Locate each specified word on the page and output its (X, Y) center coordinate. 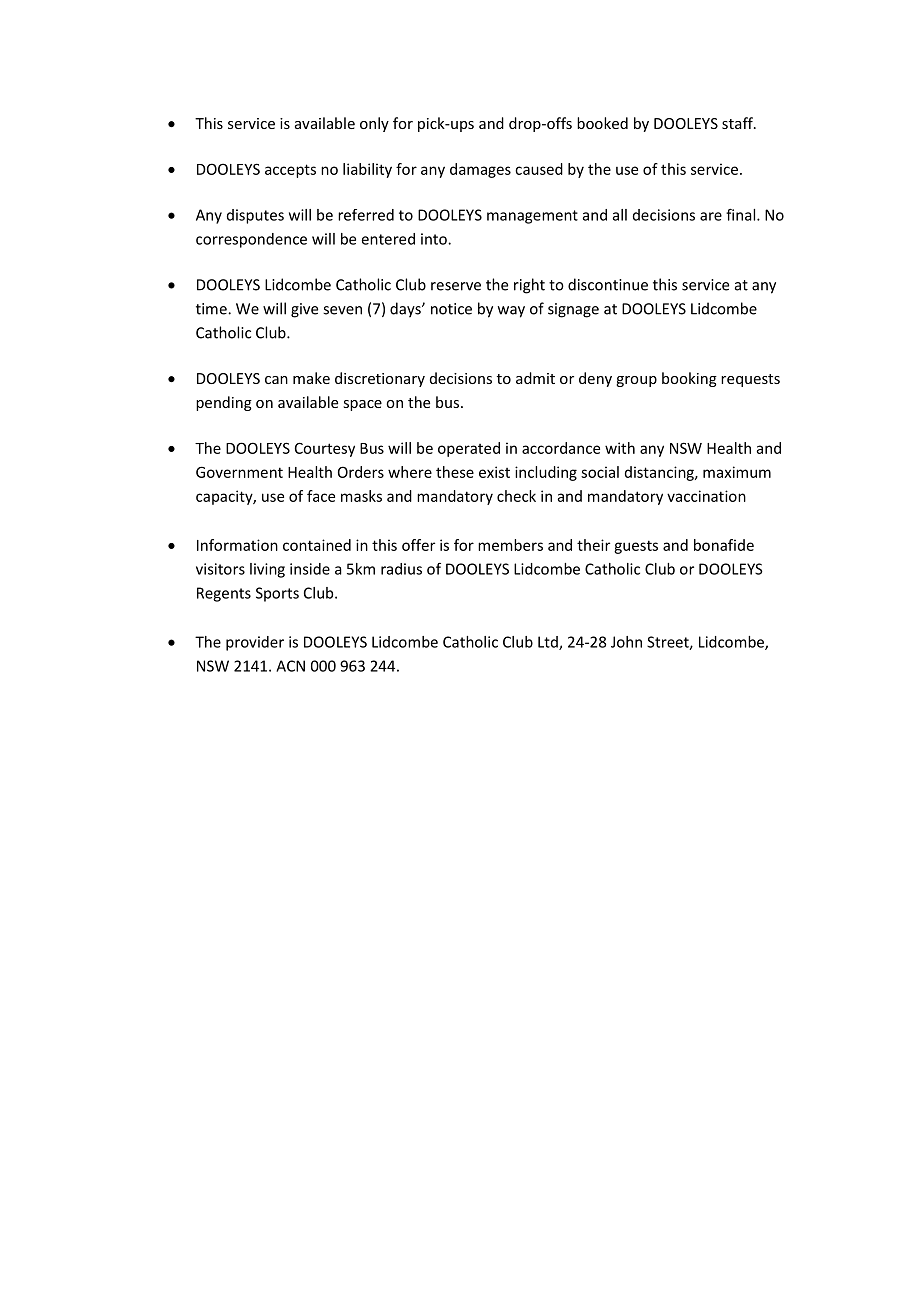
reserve (456, 286)
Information (237, 545)
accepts (290, 171)
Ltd (549, 643)
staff (738, 123)
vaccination (706, 496)
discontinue (608, 284)
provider (255, 643)
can (276, 380)
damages (480, 170)
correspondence (251, 240)
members (510, 545)
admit (535, 378)
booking (689, 379)
